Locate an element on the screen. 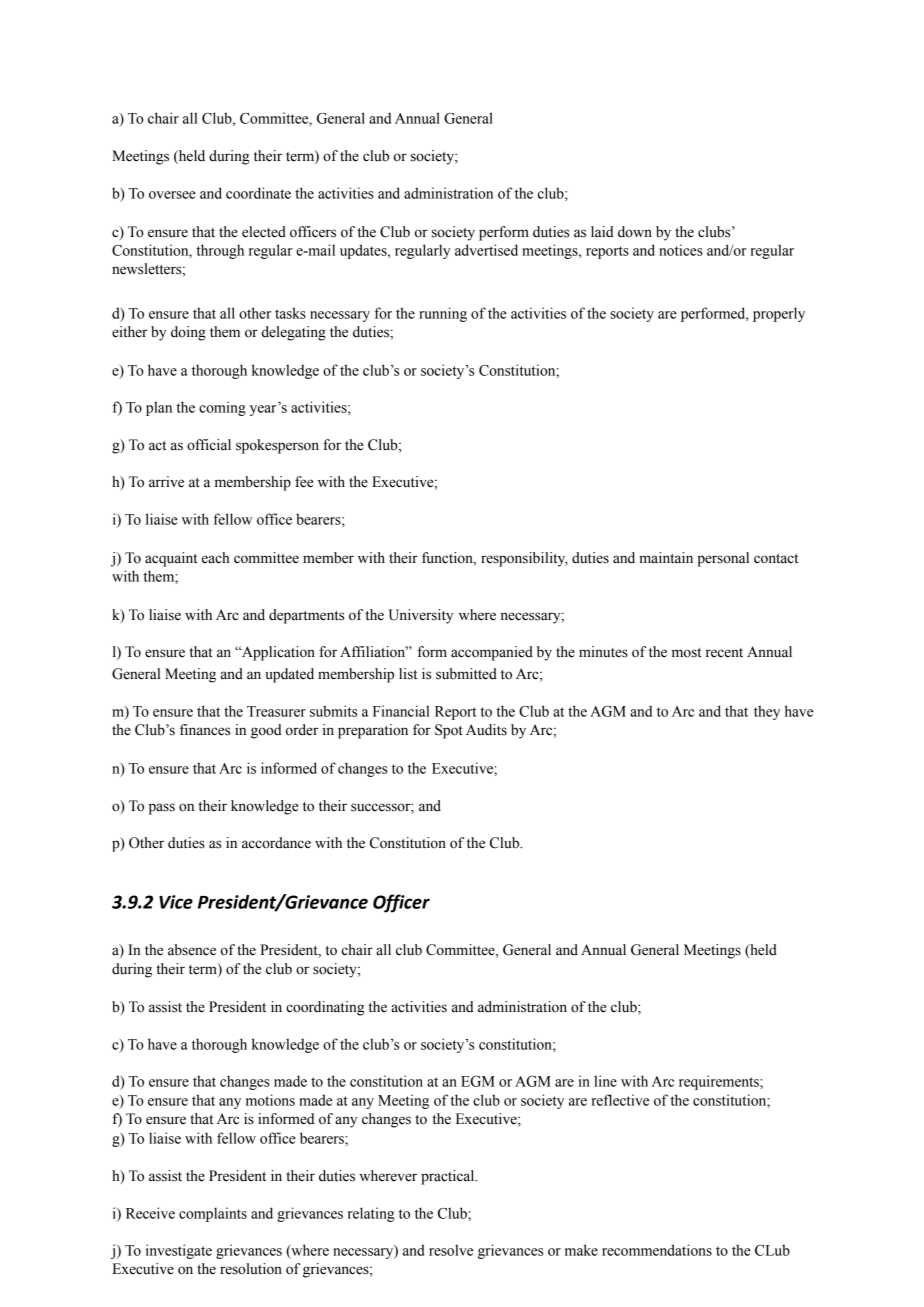  advertised is located at coordinates (486, 250).
